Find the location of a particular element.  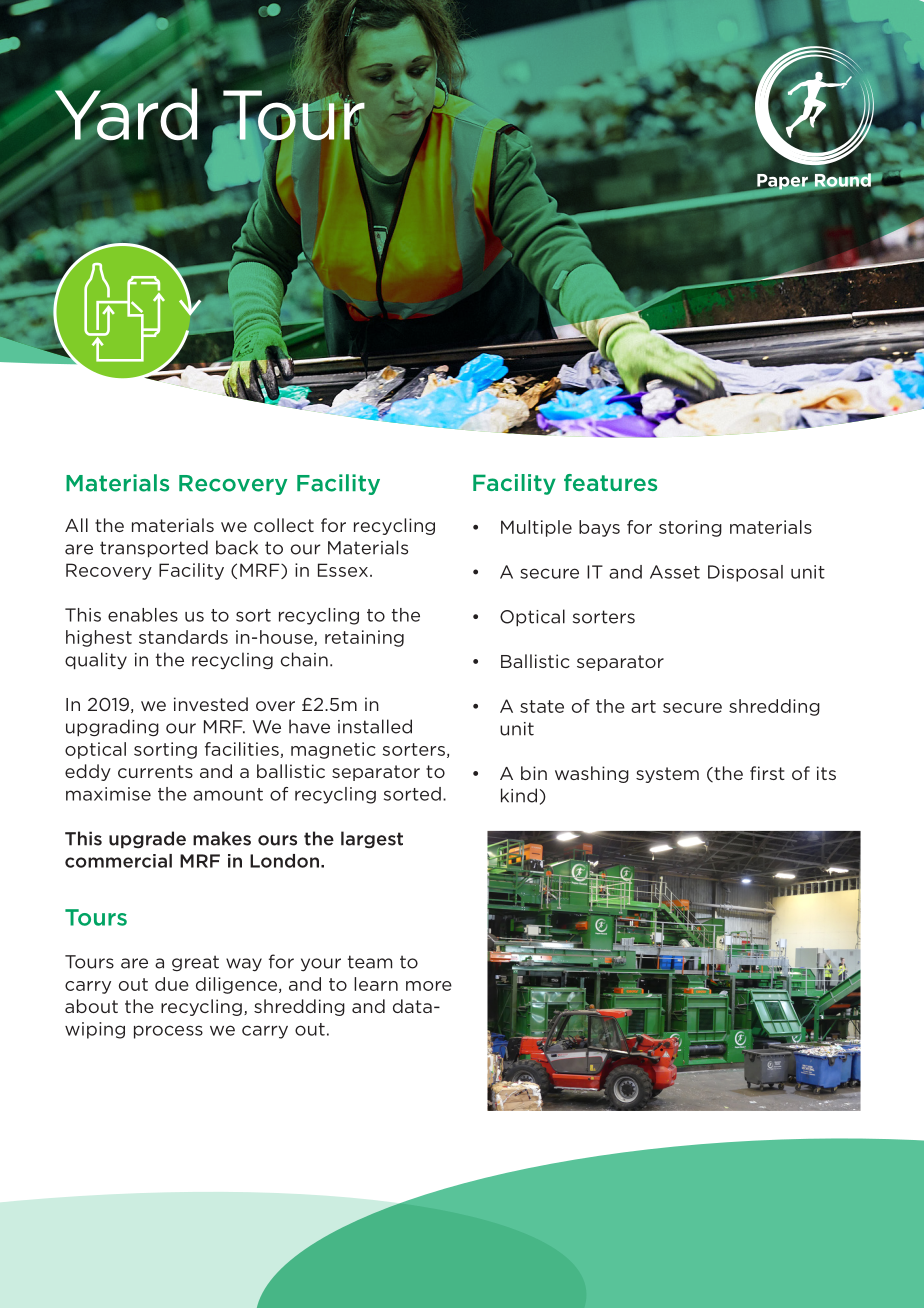

Multiple is located at coordinates (536, 528).
